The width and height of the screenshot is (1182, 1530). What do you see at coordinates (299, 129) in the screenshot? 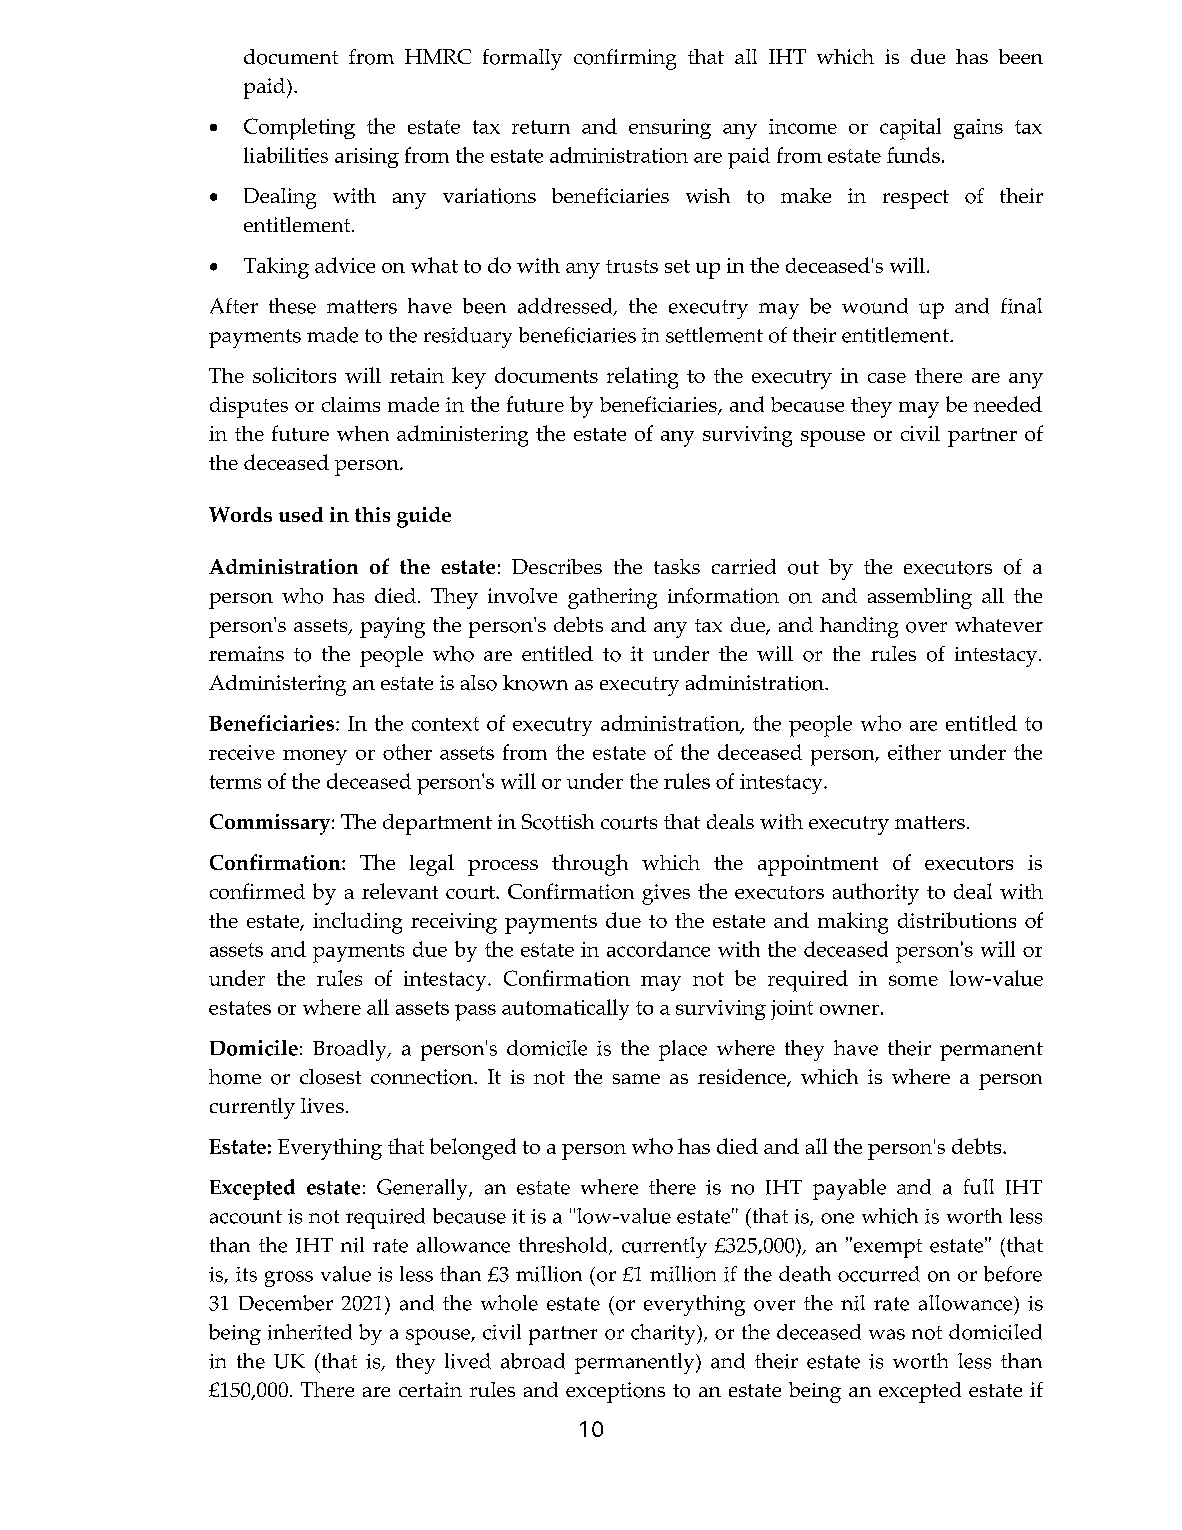
I see `Completing` at bounding box center [299, 129].
